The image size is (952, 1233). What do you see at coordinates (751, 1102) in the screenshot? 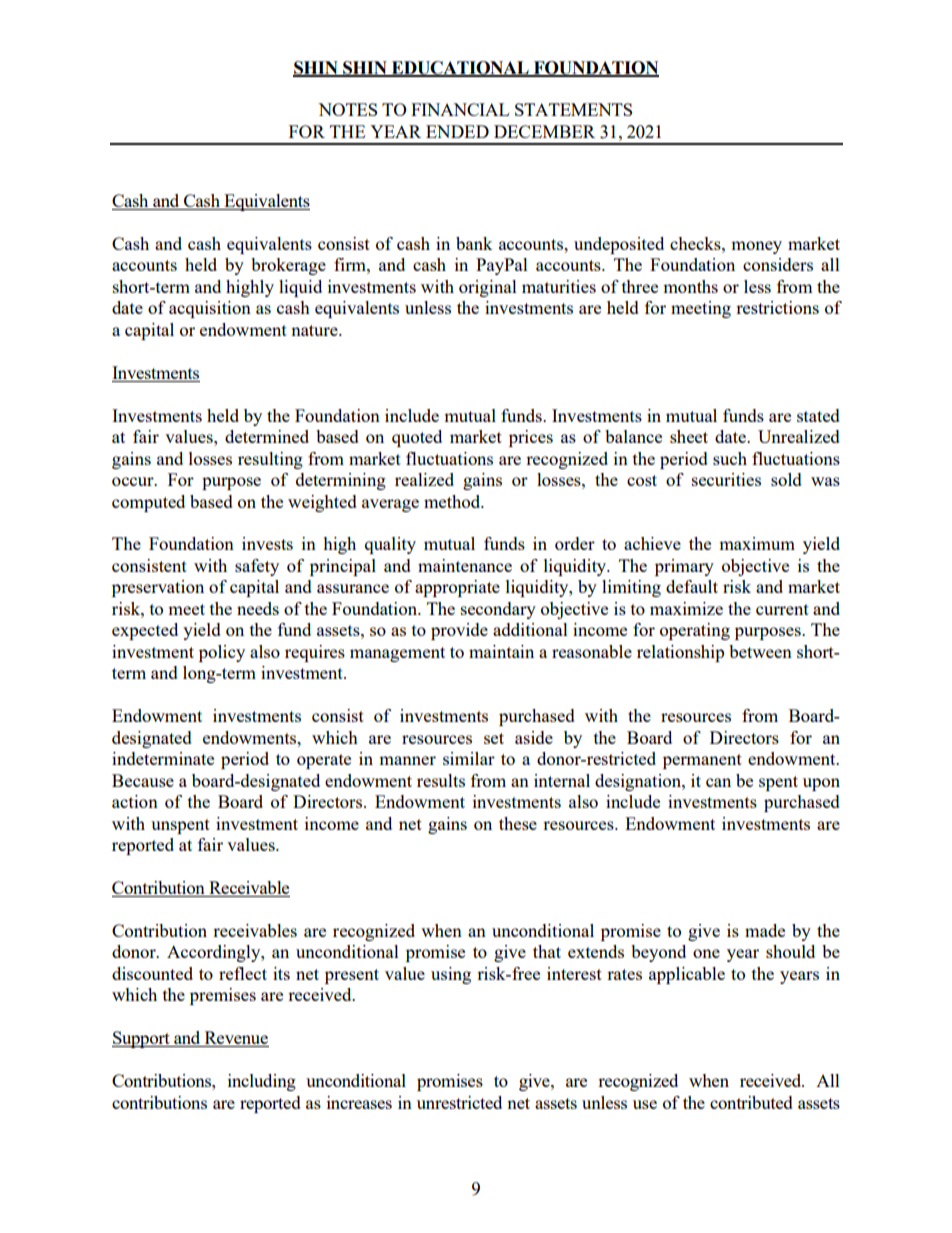
I see `contributed` at bounding box center [751, 1102].
